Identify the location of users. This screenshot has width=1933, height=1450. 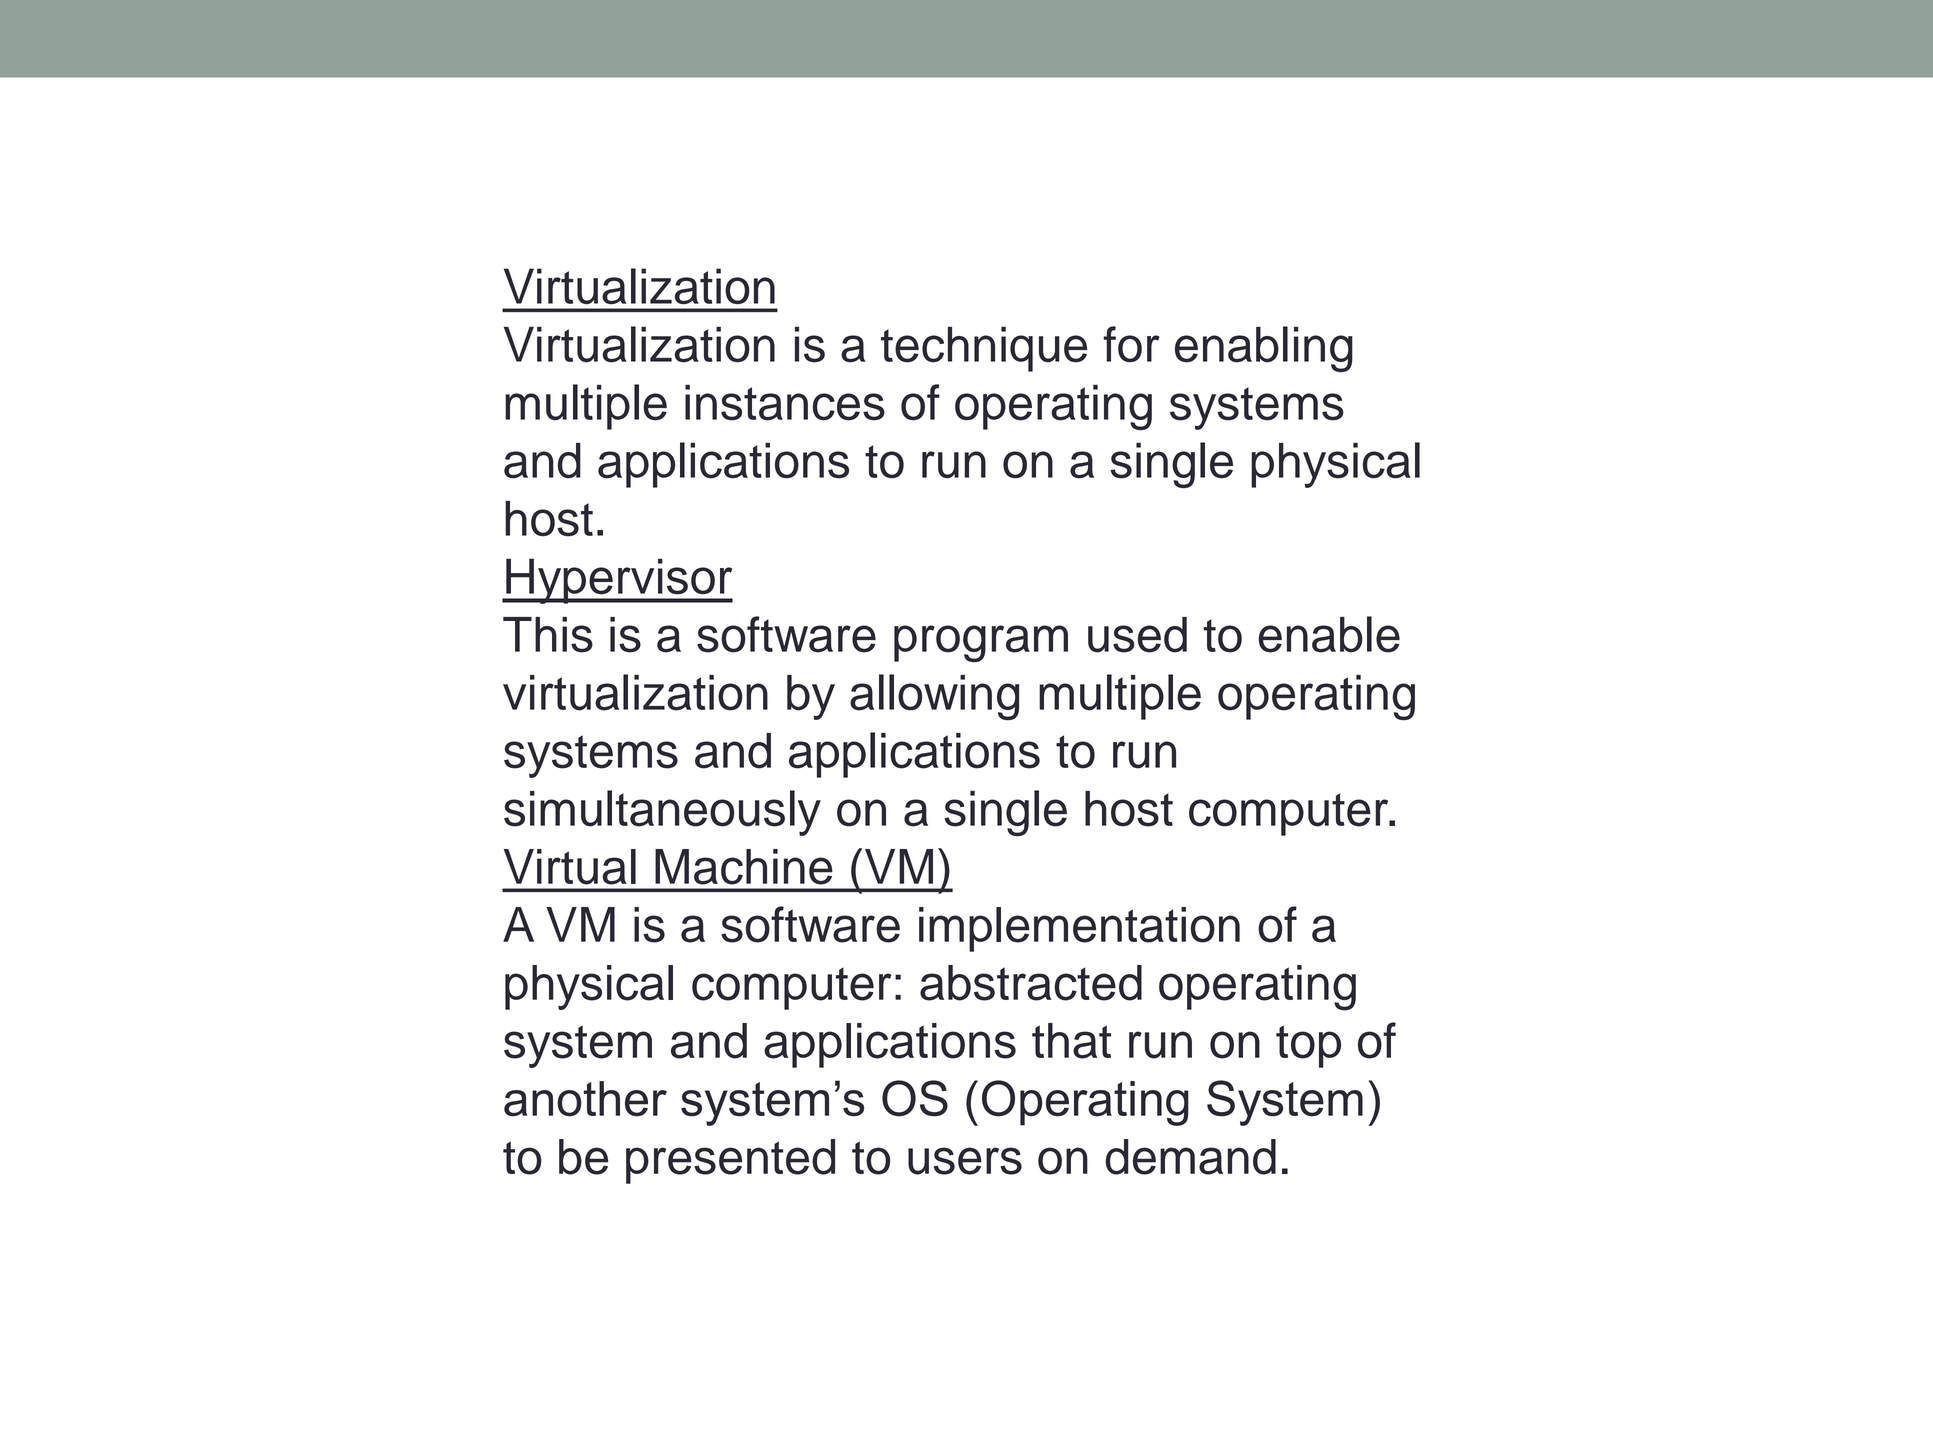
(965, 1161).
